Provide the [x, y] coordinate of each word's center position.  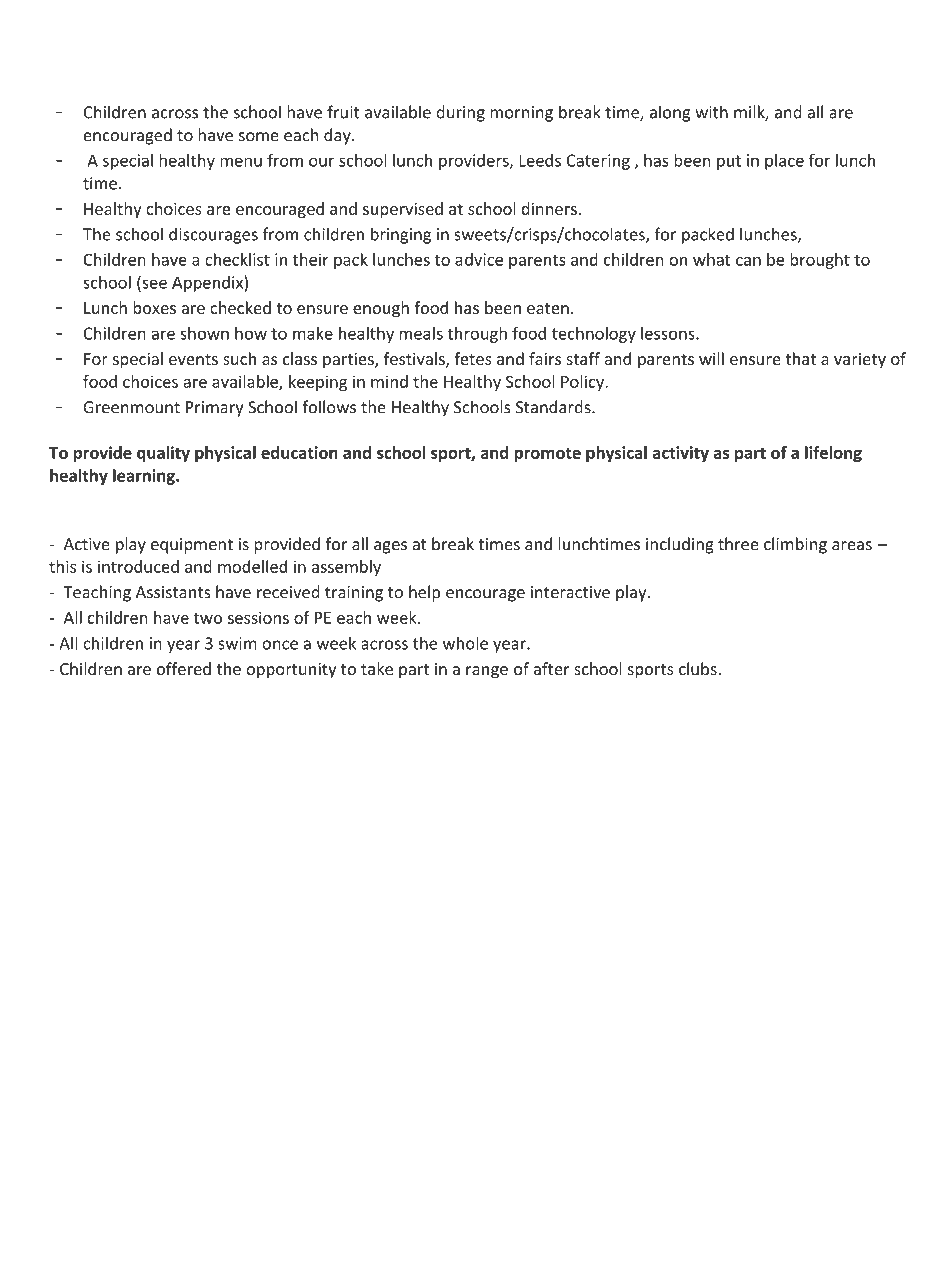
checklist [237, 259]
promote [547, 455]
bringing [401, 235]
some [259, 137]
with [711, 112]
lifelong [833, 454]
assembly [346, 568]
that [800, 358]
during [460, 113]
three [738, 544]
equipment [192, 546]
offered [184, 668]
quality [163, 454]
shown [204, 333]
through [477, 334]
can [748, 261]
